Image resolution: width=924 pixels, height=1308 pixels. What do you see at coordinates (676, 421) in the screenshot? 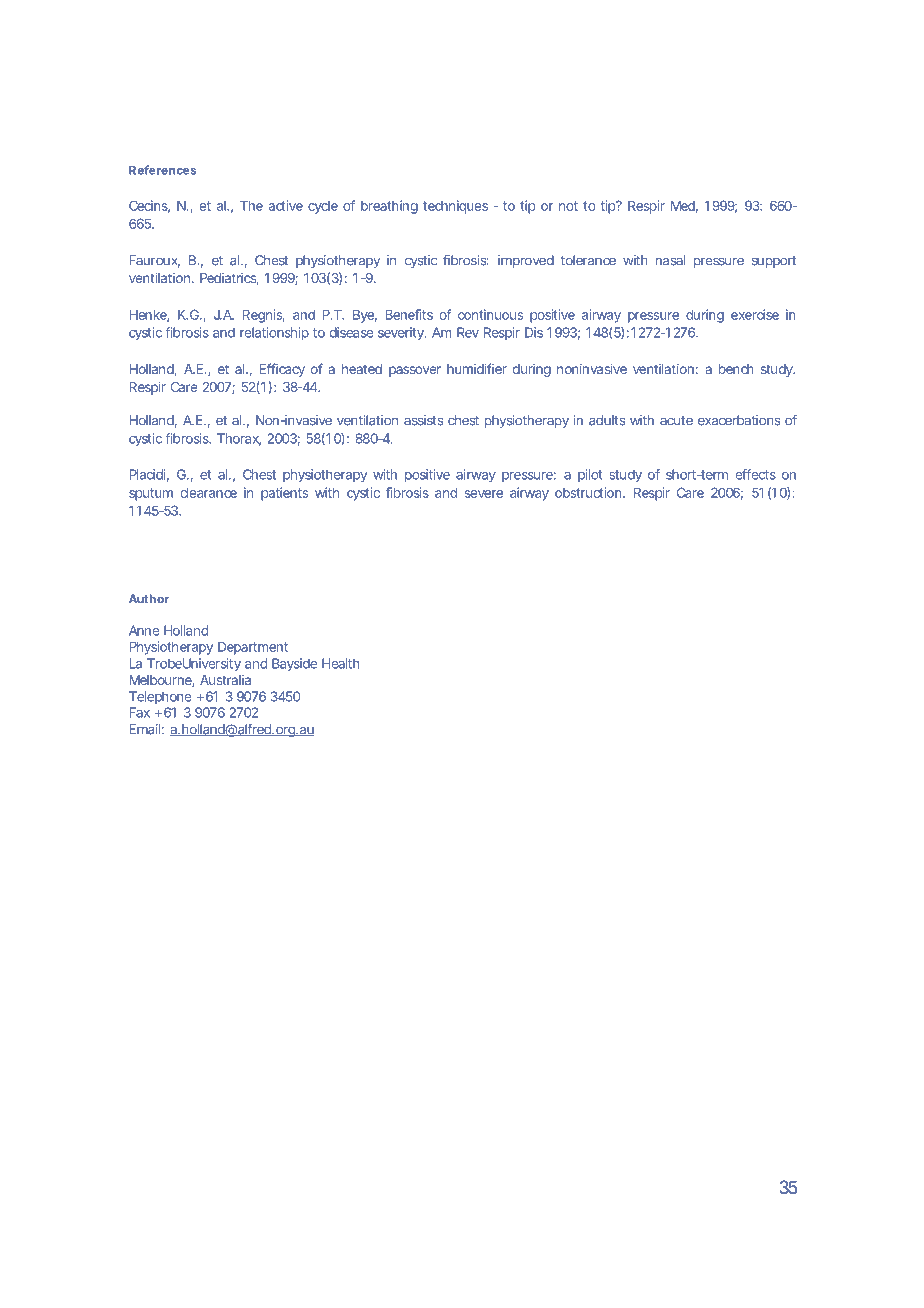
I see `acute` at bounding box center [676, 421].
